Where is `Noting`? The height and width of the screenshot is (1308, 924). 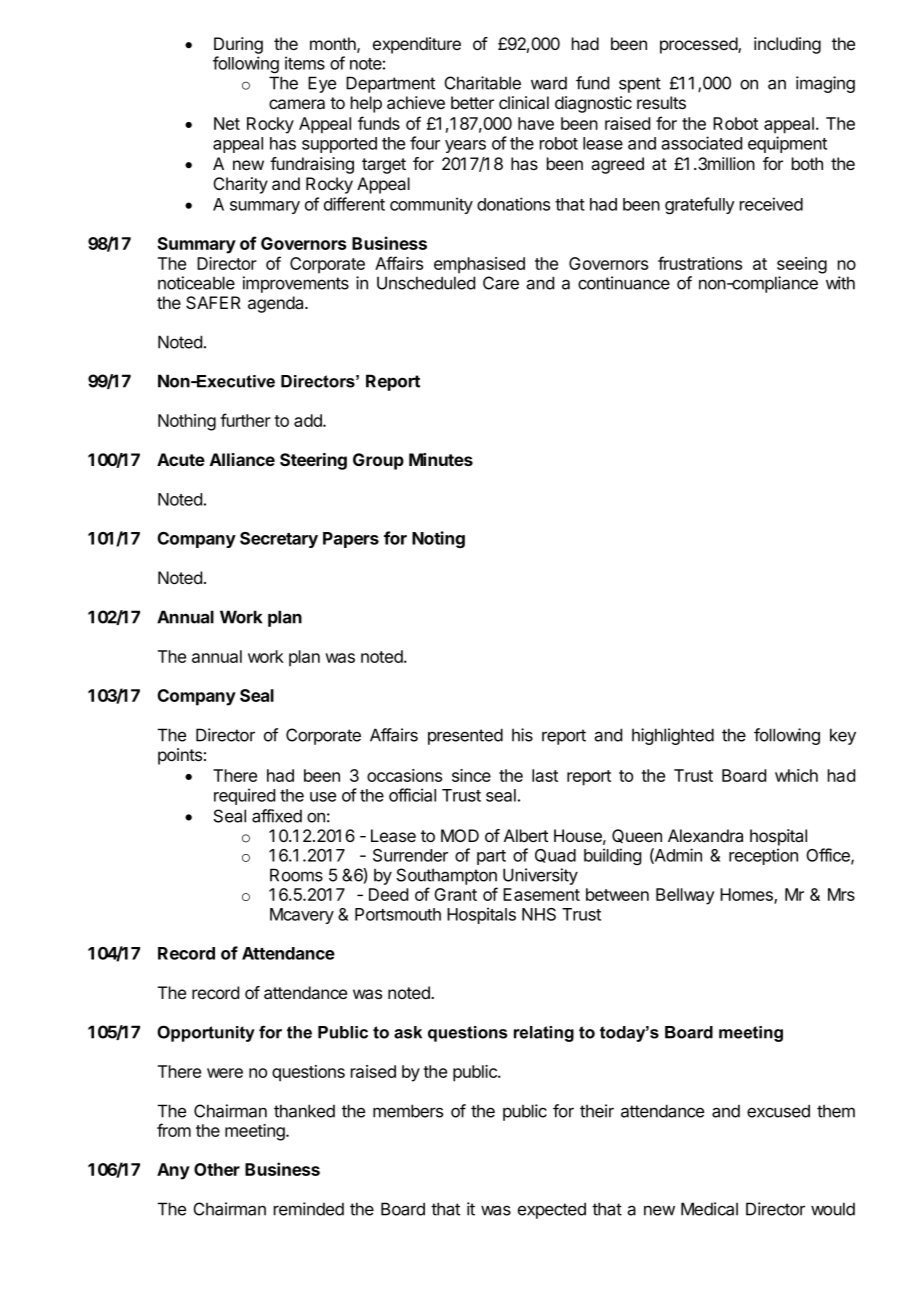 Noting is located at coordinates (438, 539).
